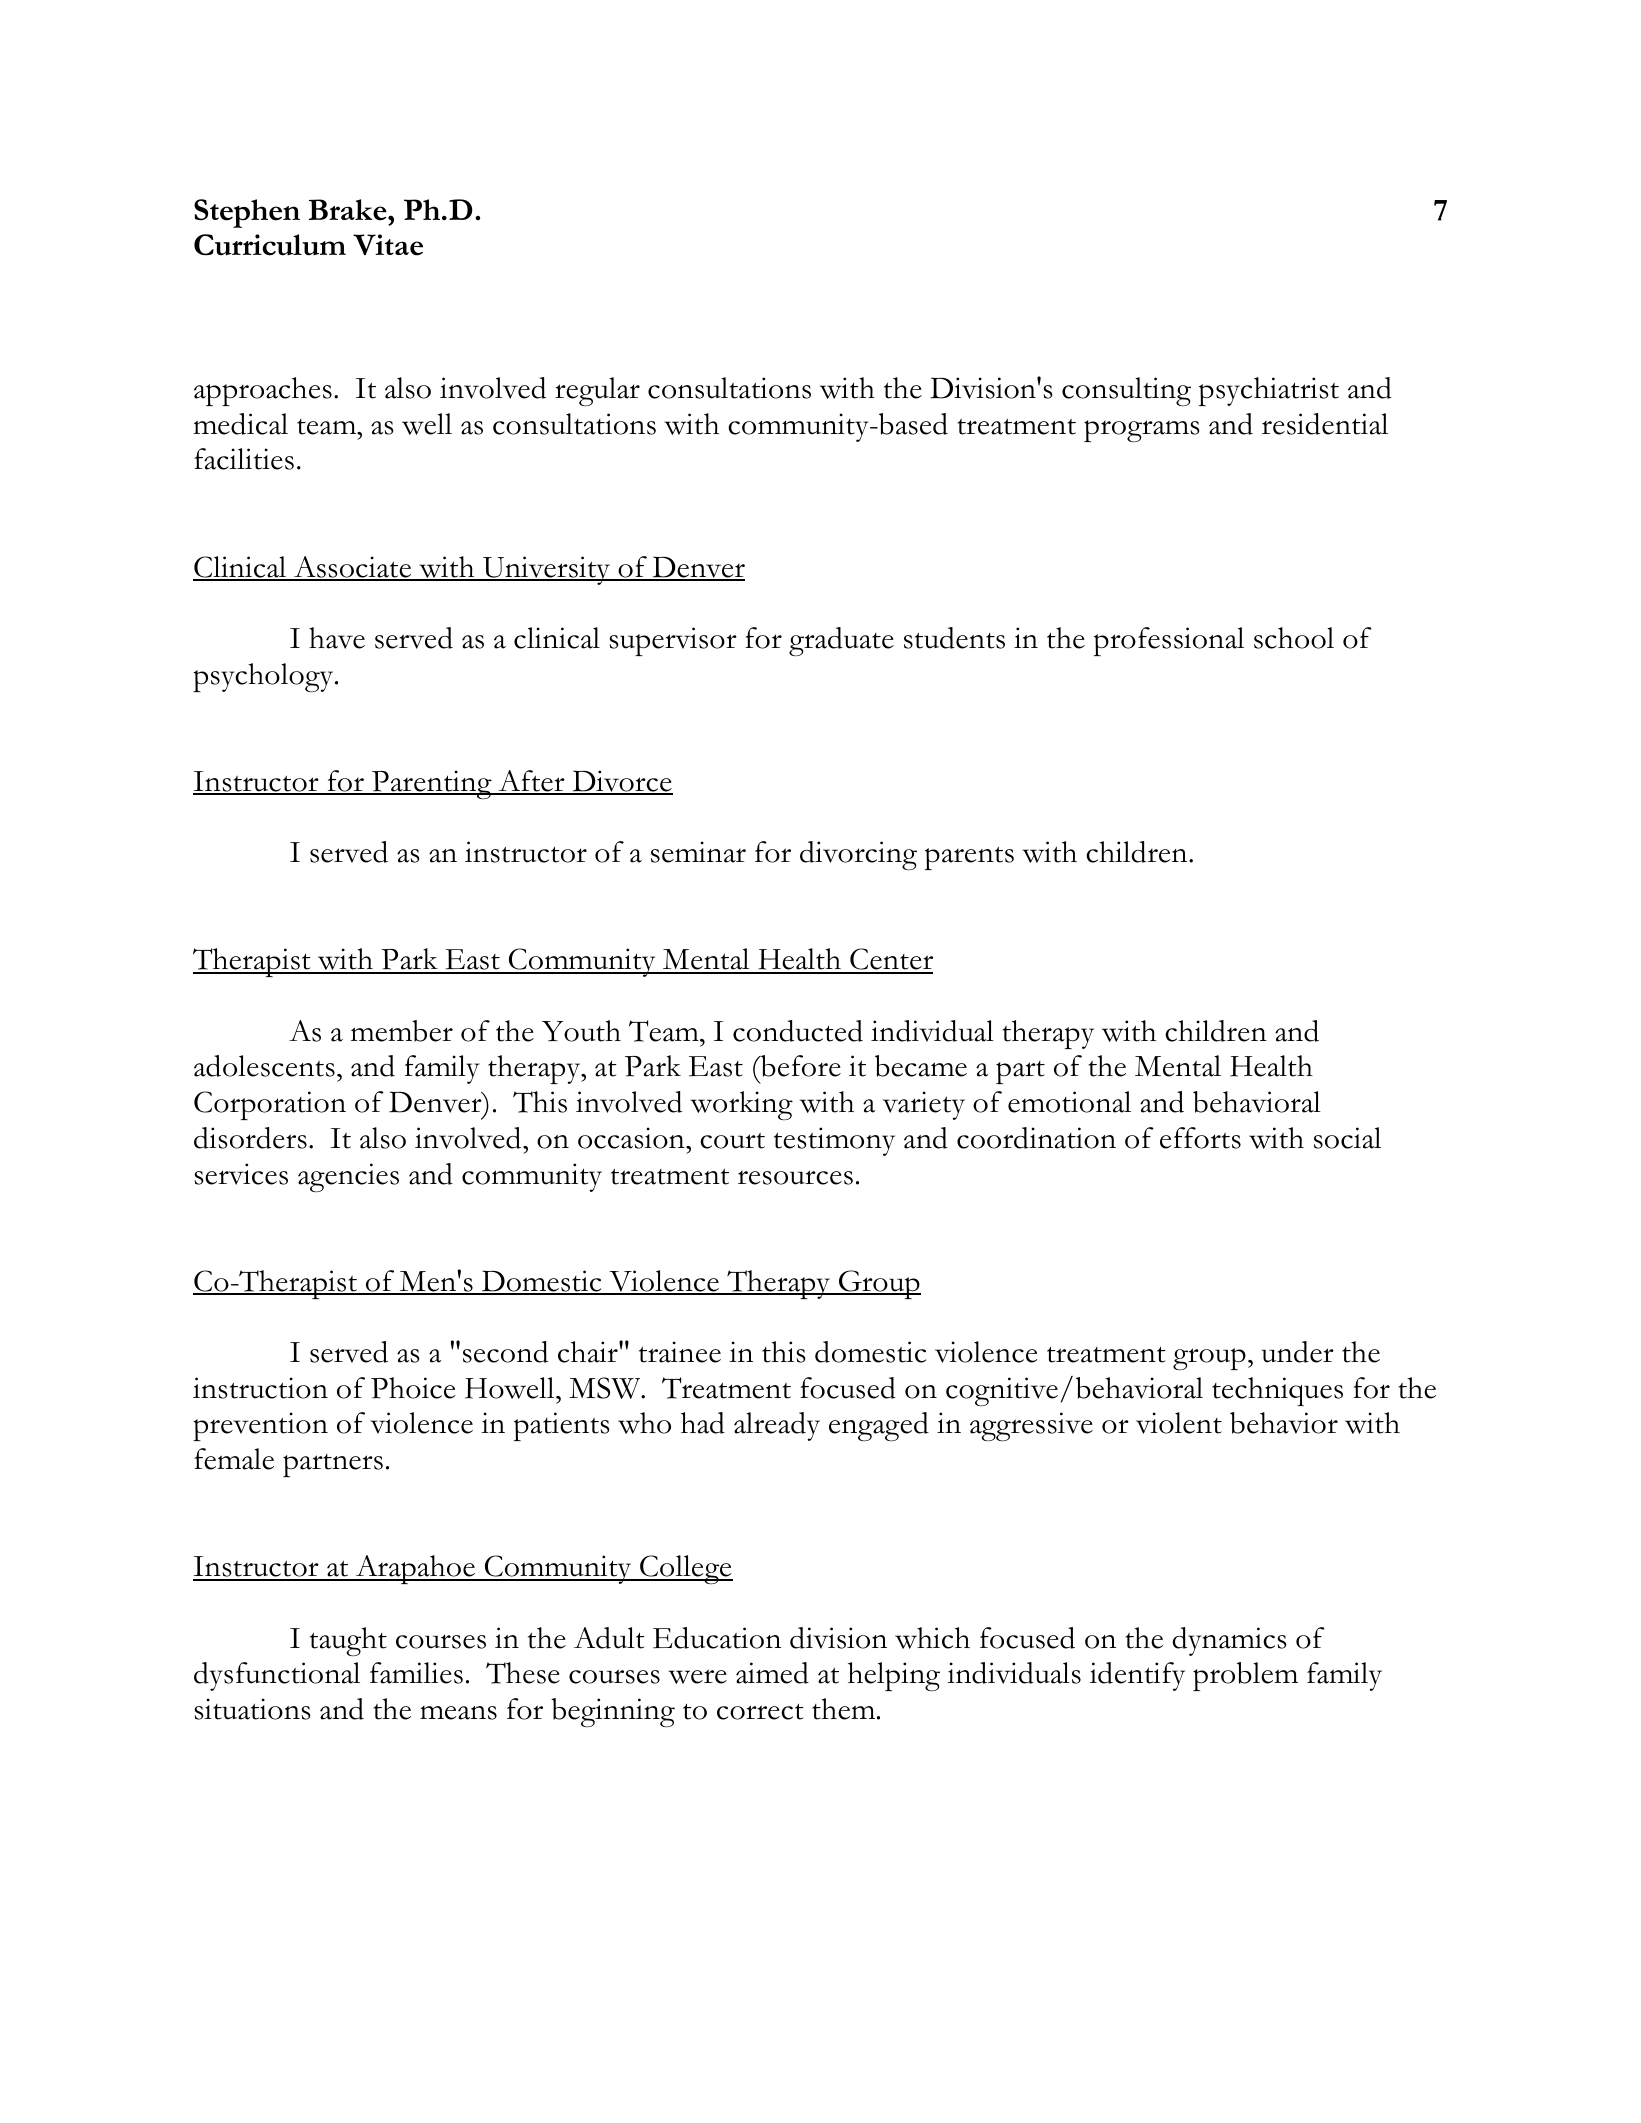 The height and width of the screenshot is (2123, 1641). What do you see at coordinates (1269, 391) in the screenshot?
I see `psychiatrist` at bounding box center [1269, 391].
